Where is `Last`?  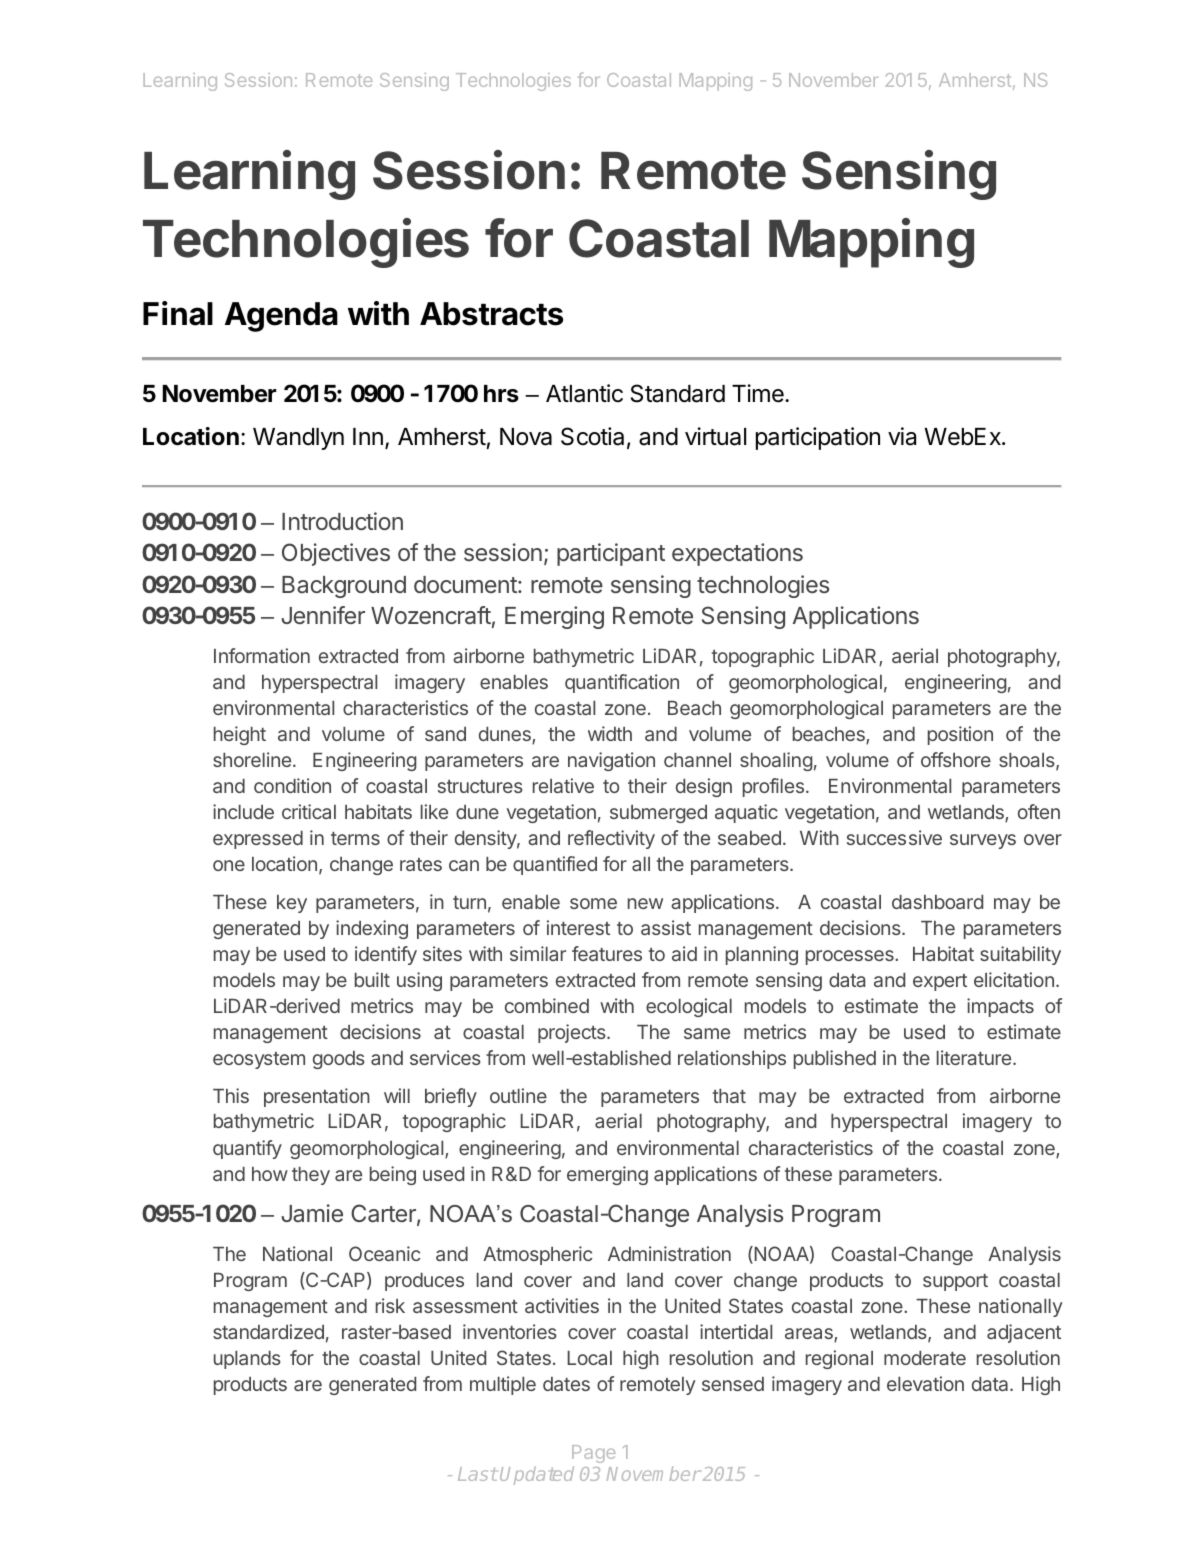 Last is located at coordinates (477, 1474).
